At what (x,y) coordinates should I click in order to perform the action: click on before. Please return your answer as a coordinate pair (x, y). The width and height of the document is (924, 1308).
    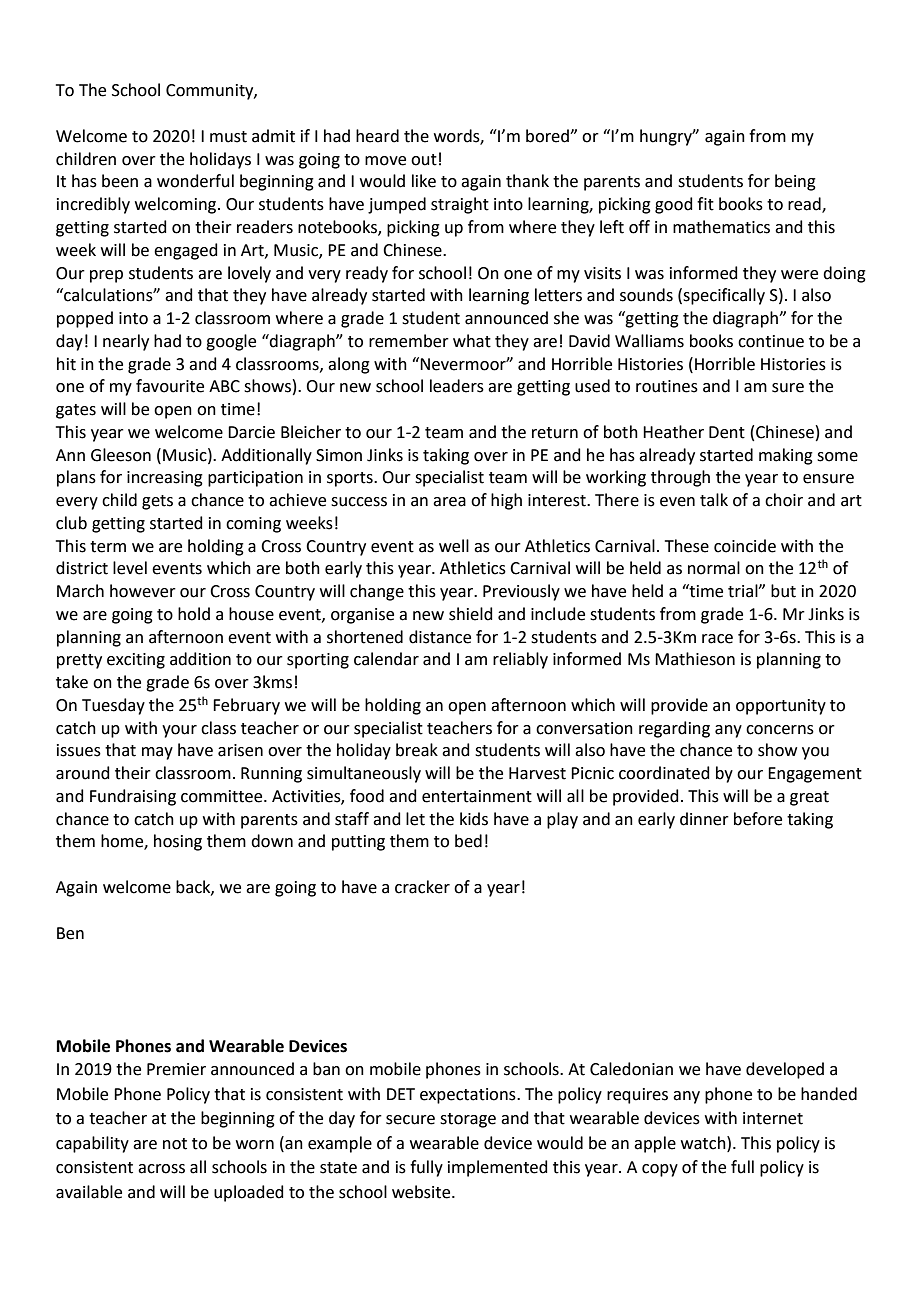
    Looking at the image, I should click on (758, 819).
